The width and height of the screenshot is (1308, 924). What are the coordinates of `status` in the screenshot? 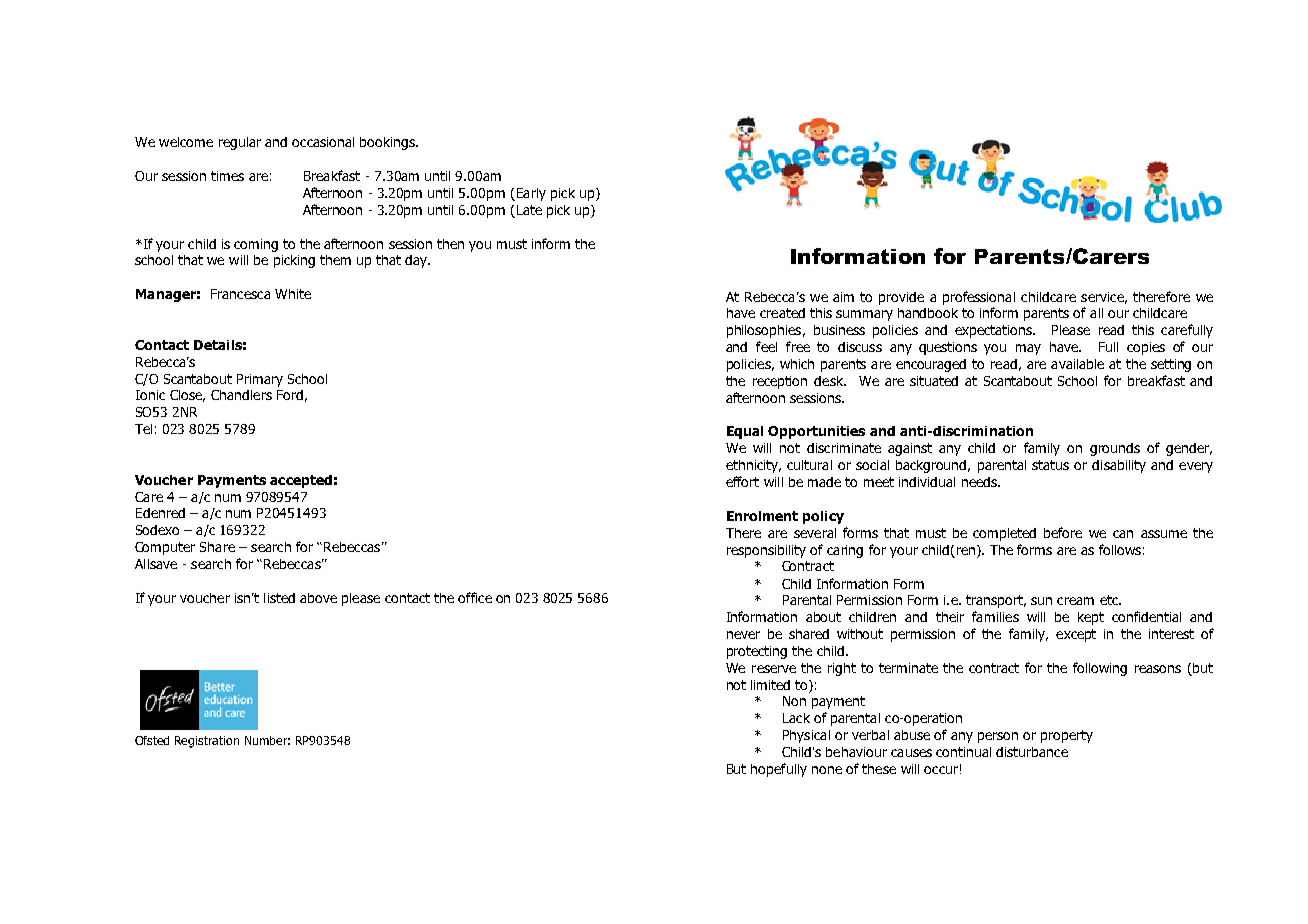 It's located at (1050, 465).
